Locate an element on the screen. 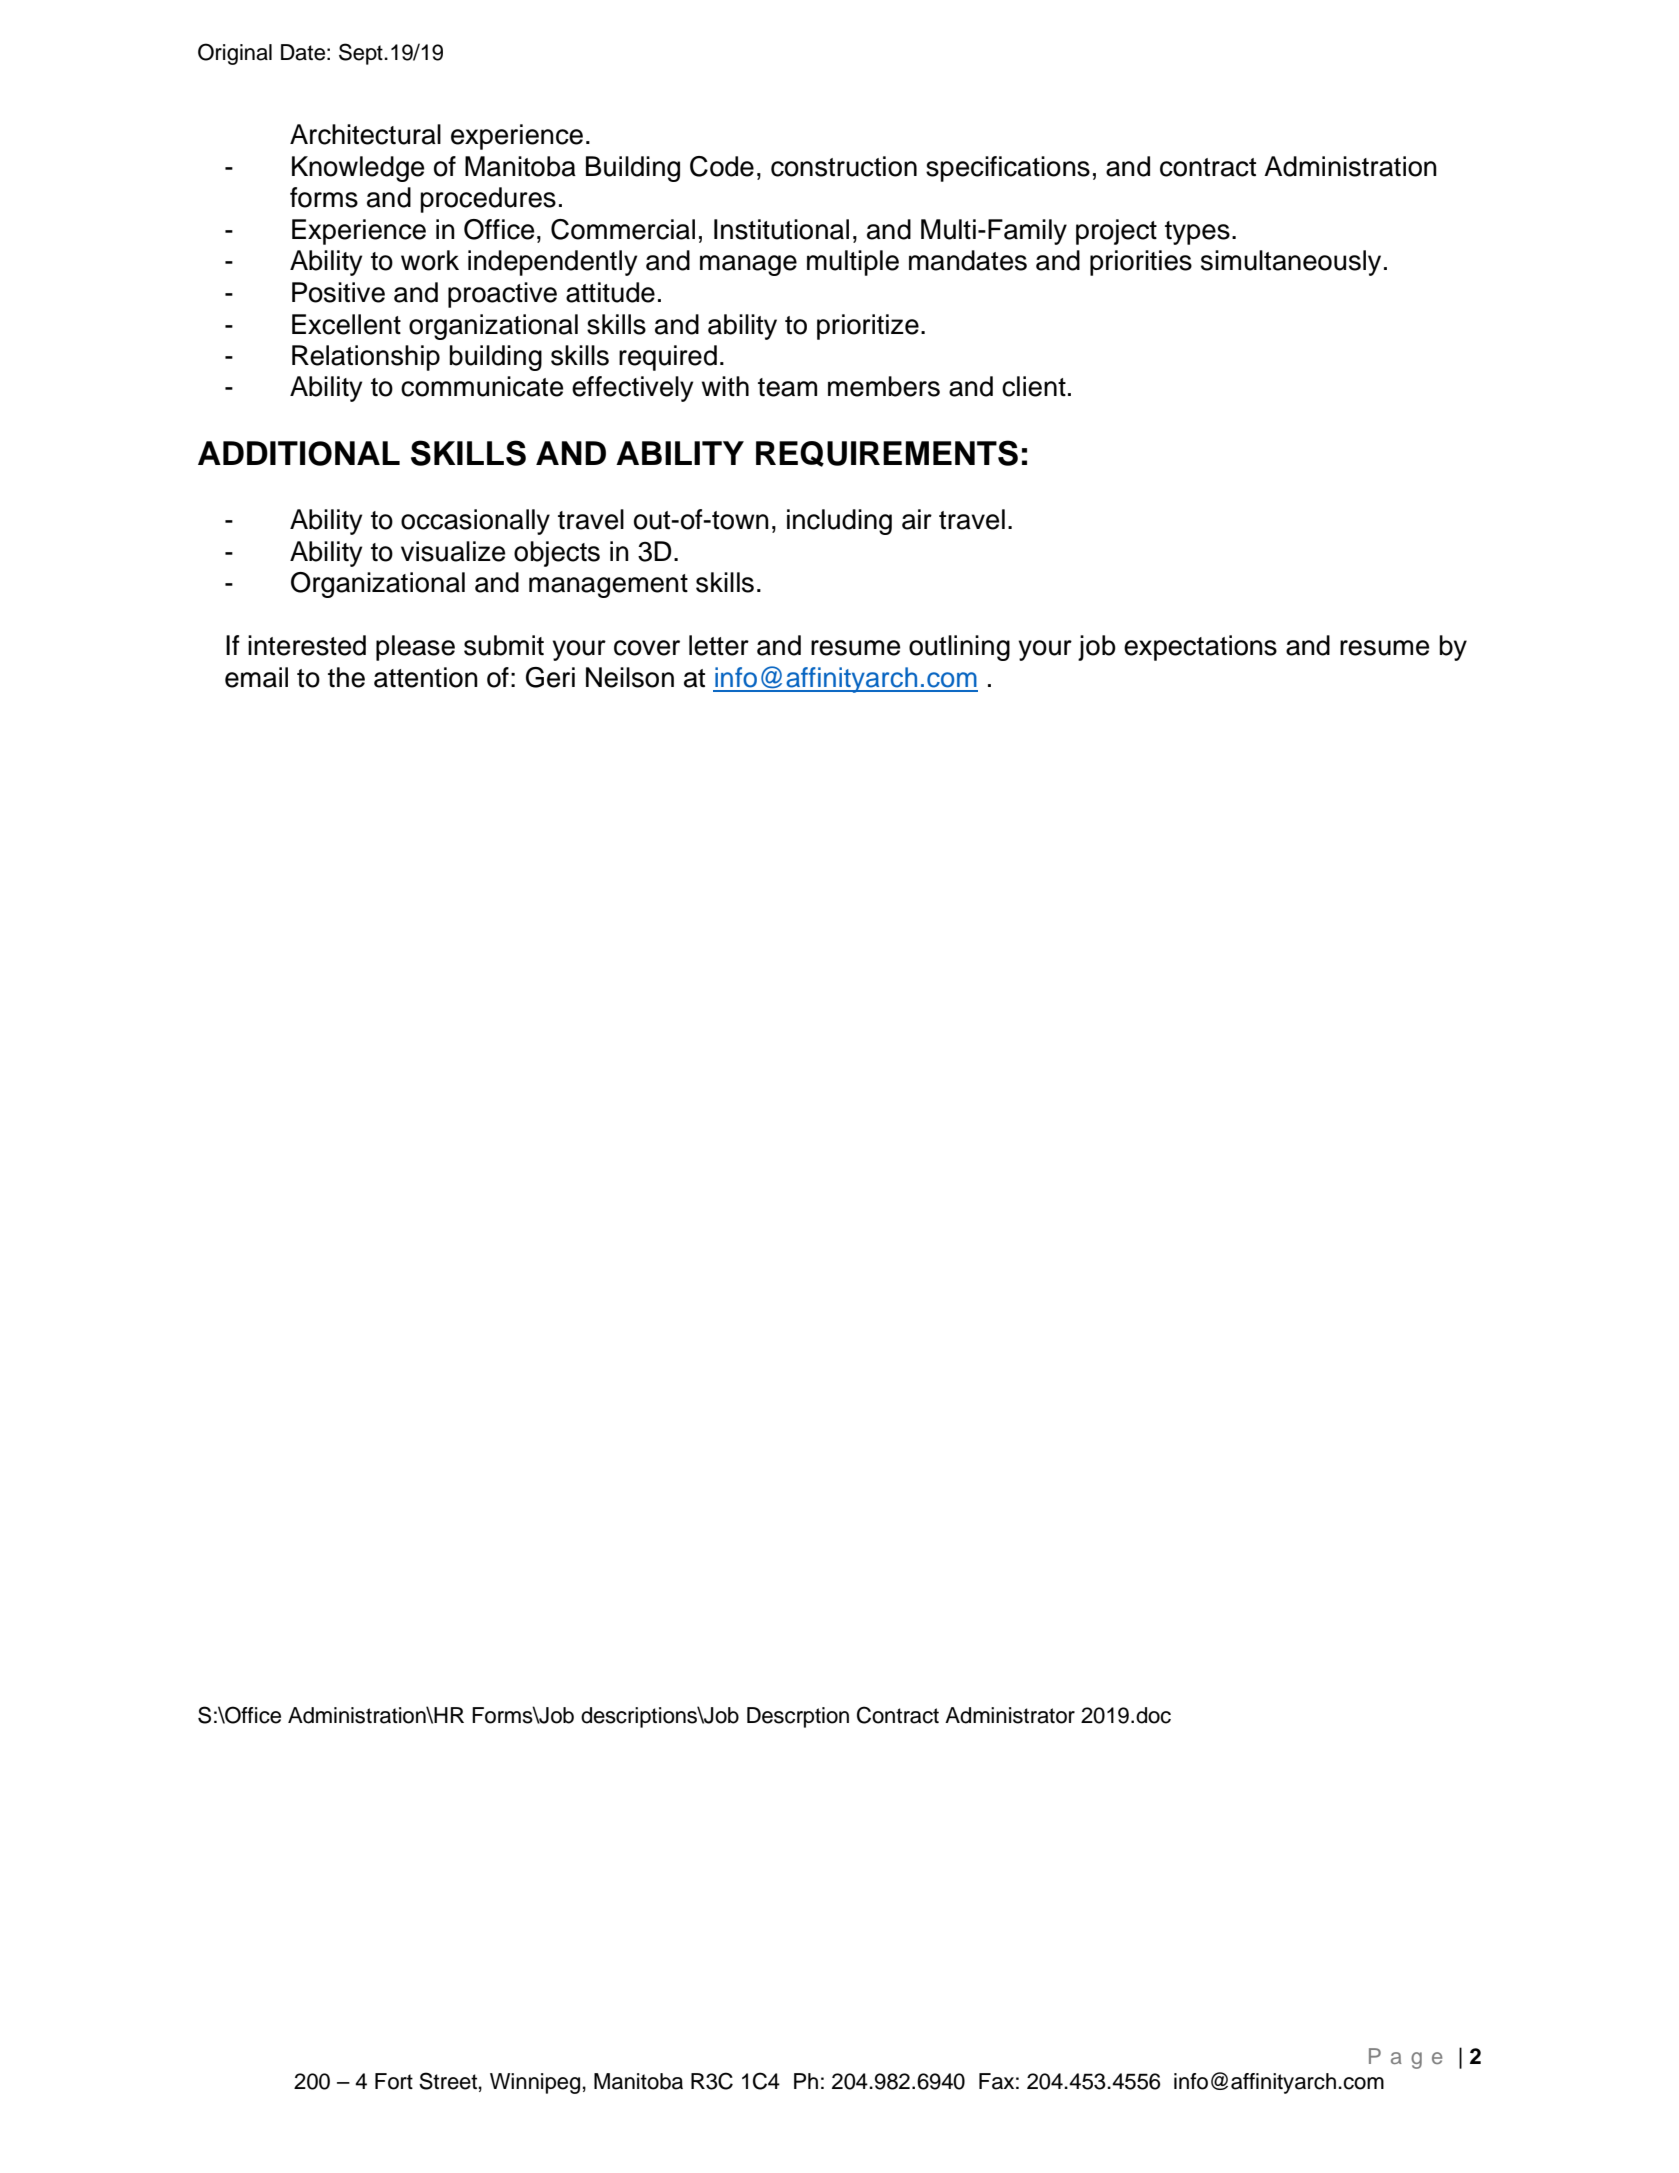 This screenshot has width=1679, height=2173. Code is located at coordinates (722, 166).
